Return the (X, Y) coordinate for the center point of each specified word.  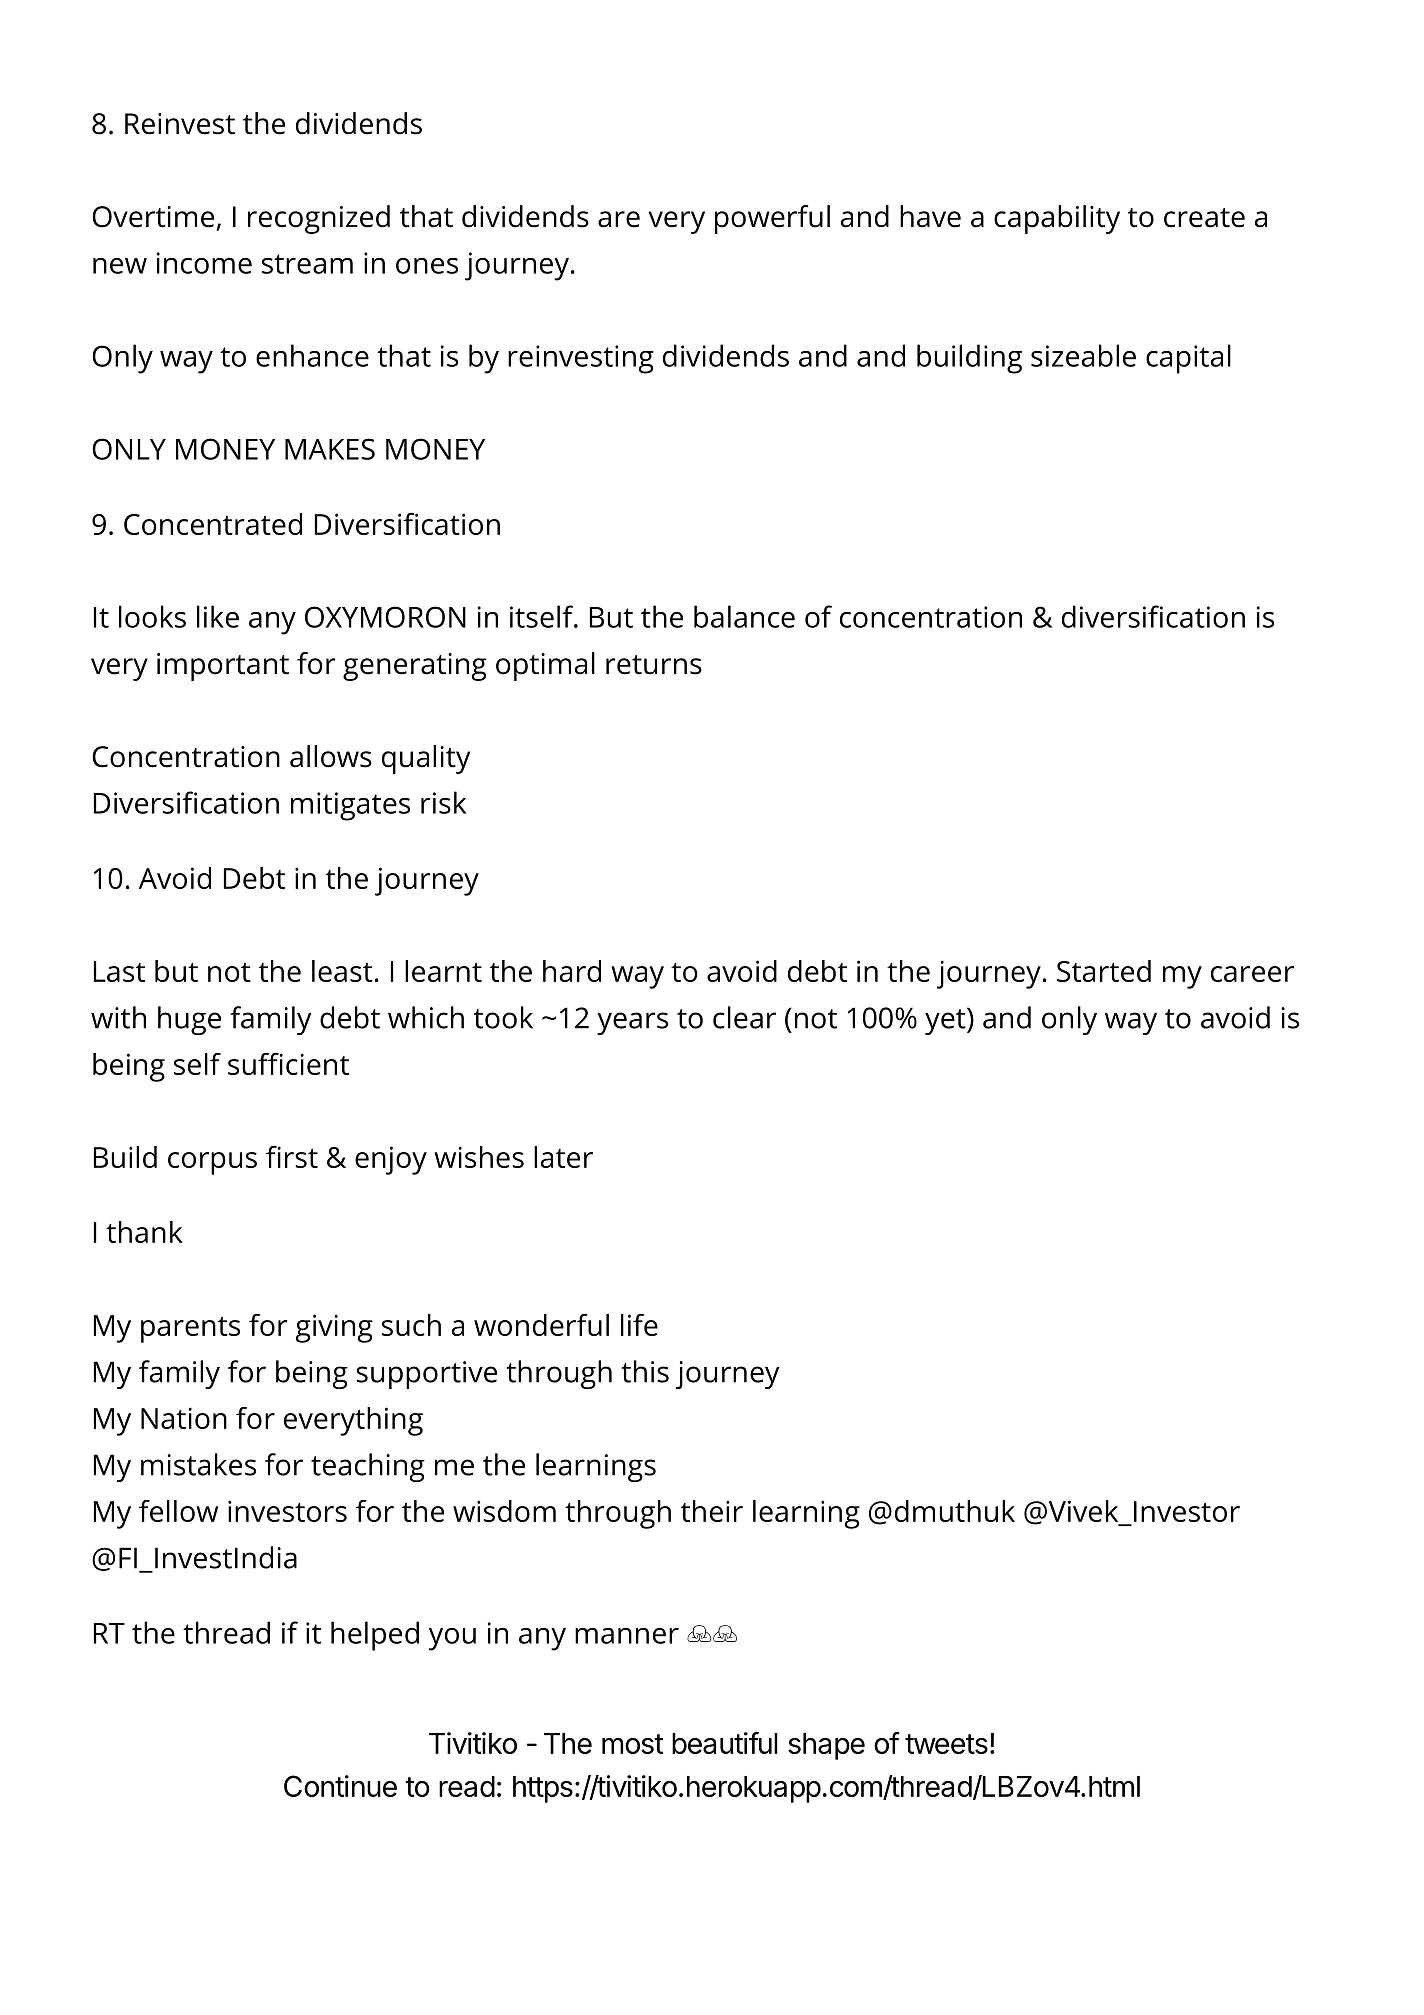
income (204, 263)
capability (1057, 219)
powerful (772, 219)
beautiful (725, 1743)
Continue (340, 1786)
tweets (946, 1744)
